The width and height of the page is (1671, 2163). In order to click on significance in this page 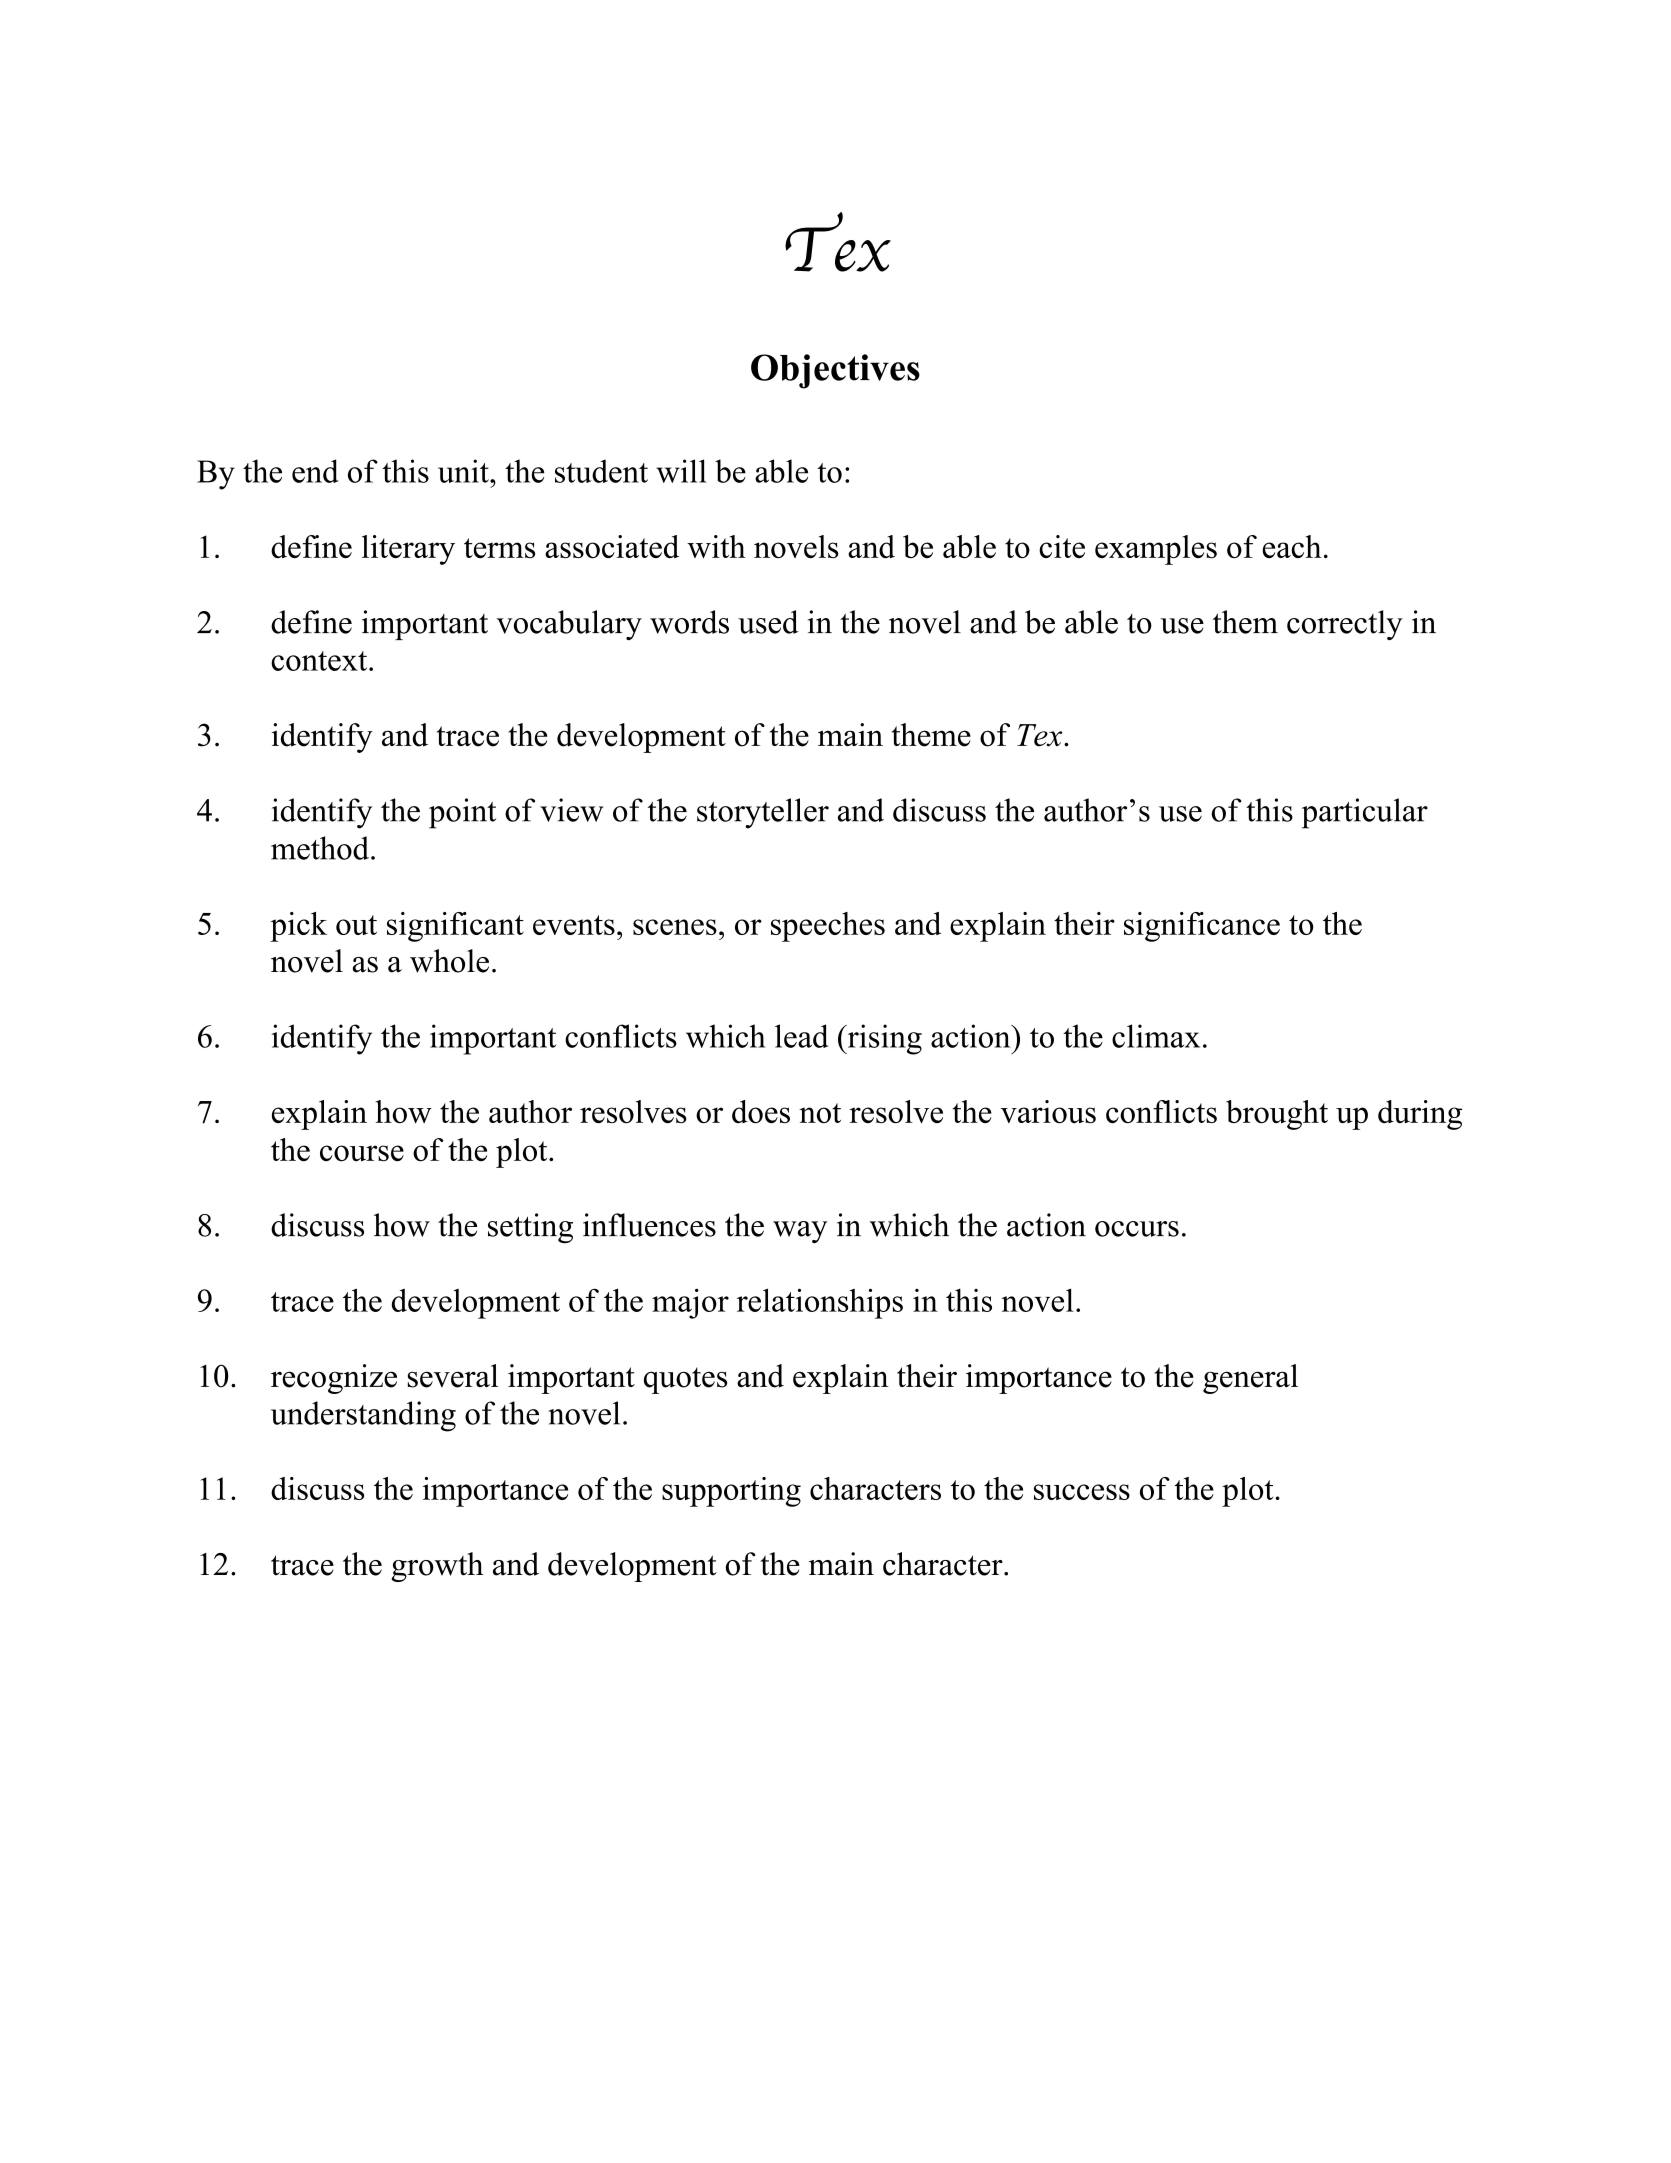, I will do `click(1202, 927)`.
